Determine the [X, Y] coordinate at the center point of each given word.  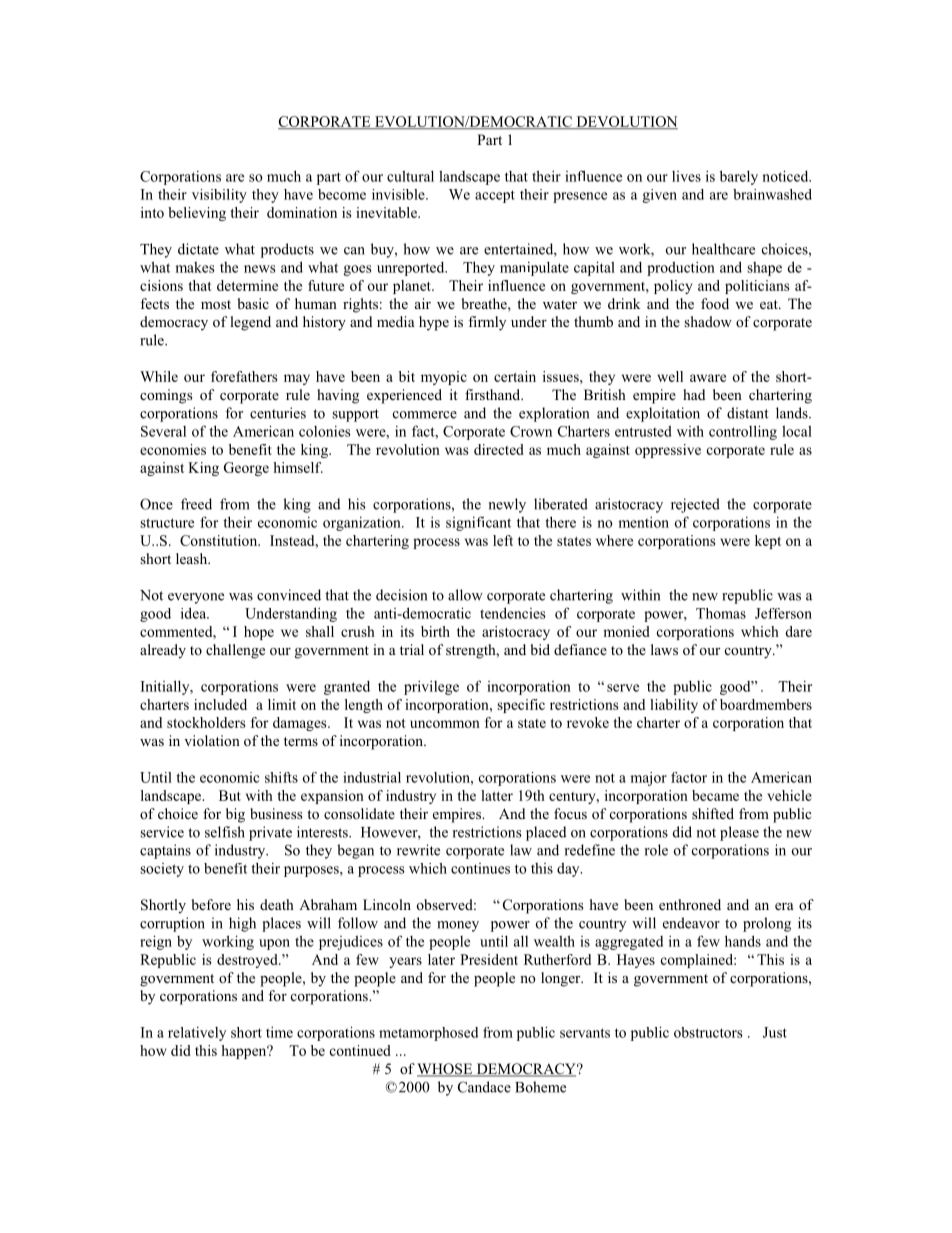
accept [495, 196]
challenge [235, 651]
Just [775, 1032]
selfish [225, 832]
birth [435, 631]
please [739, 833]
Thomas [721, 613]
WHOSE [446, 1070]
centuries [278, 413]
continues [480, 868]
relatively [197, 1034]
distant [748, 413]
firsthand [494, 394]
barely [739, 177]
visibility [219, 196]
